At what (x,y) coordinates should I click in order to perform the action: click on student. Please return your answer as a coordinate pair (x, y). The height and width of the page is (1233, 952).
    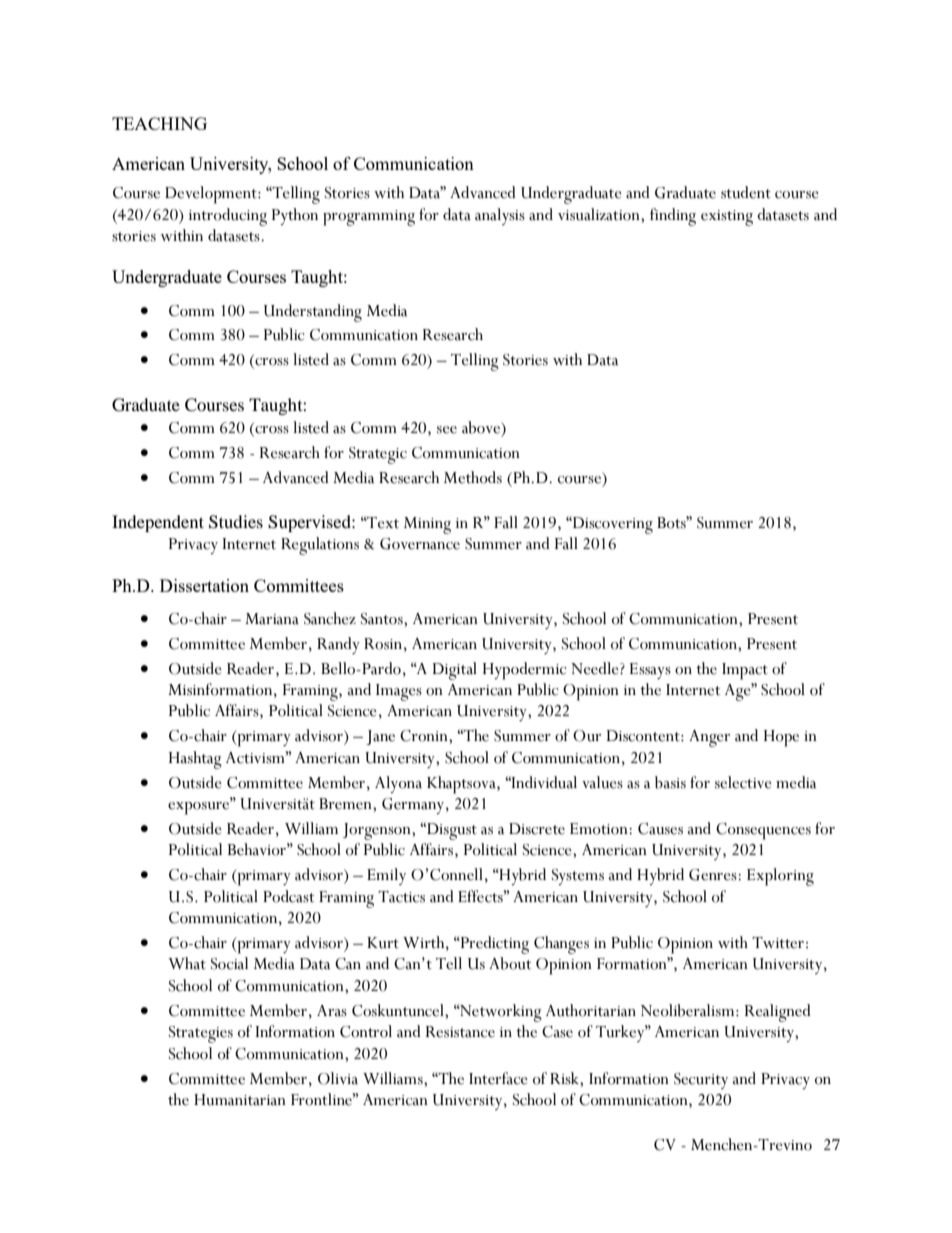
    Looking at the image, I should click on (746, 192).
